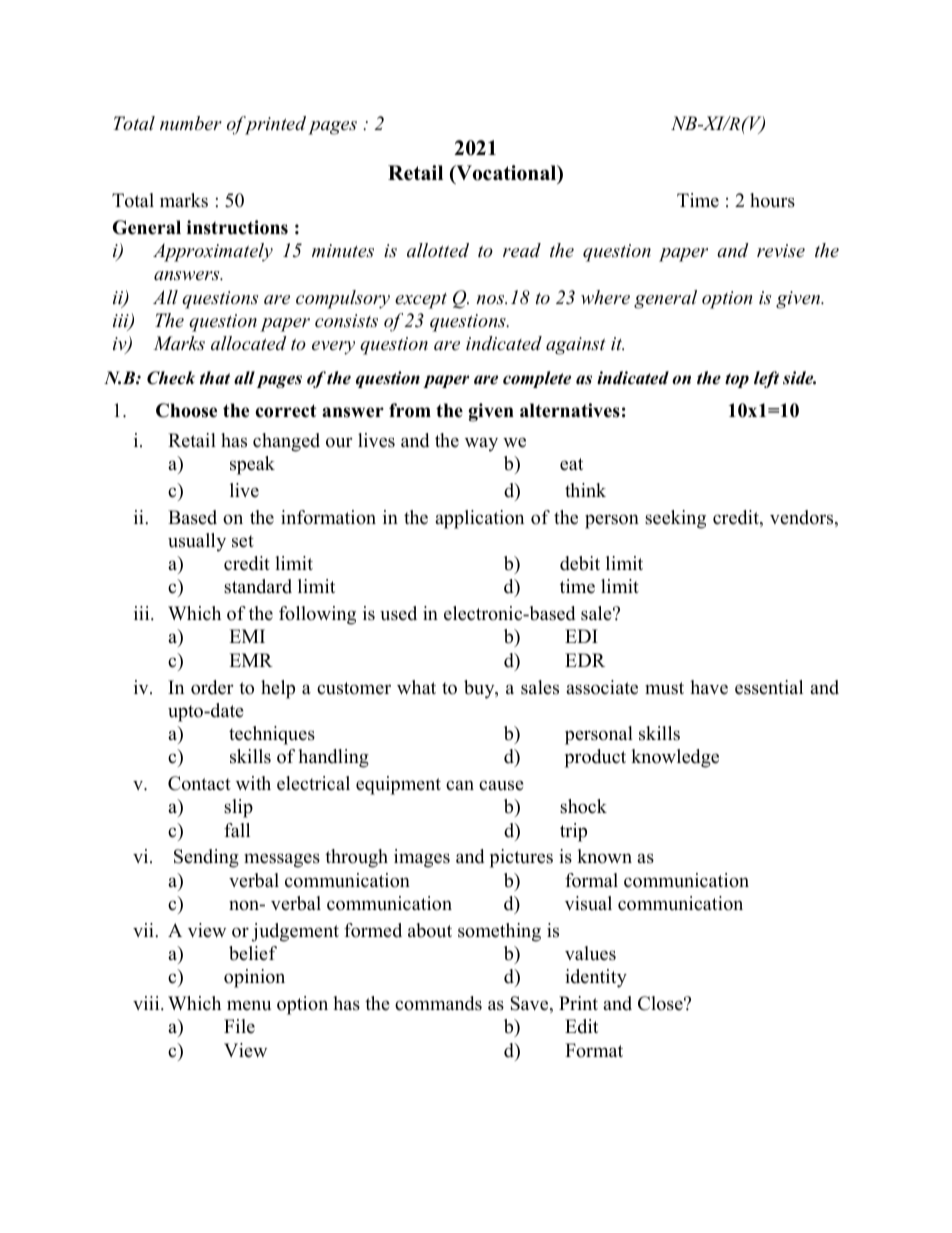  Describe the element at coordinates (506, 174) in the screenshot. I see `Vocational` at that location.
